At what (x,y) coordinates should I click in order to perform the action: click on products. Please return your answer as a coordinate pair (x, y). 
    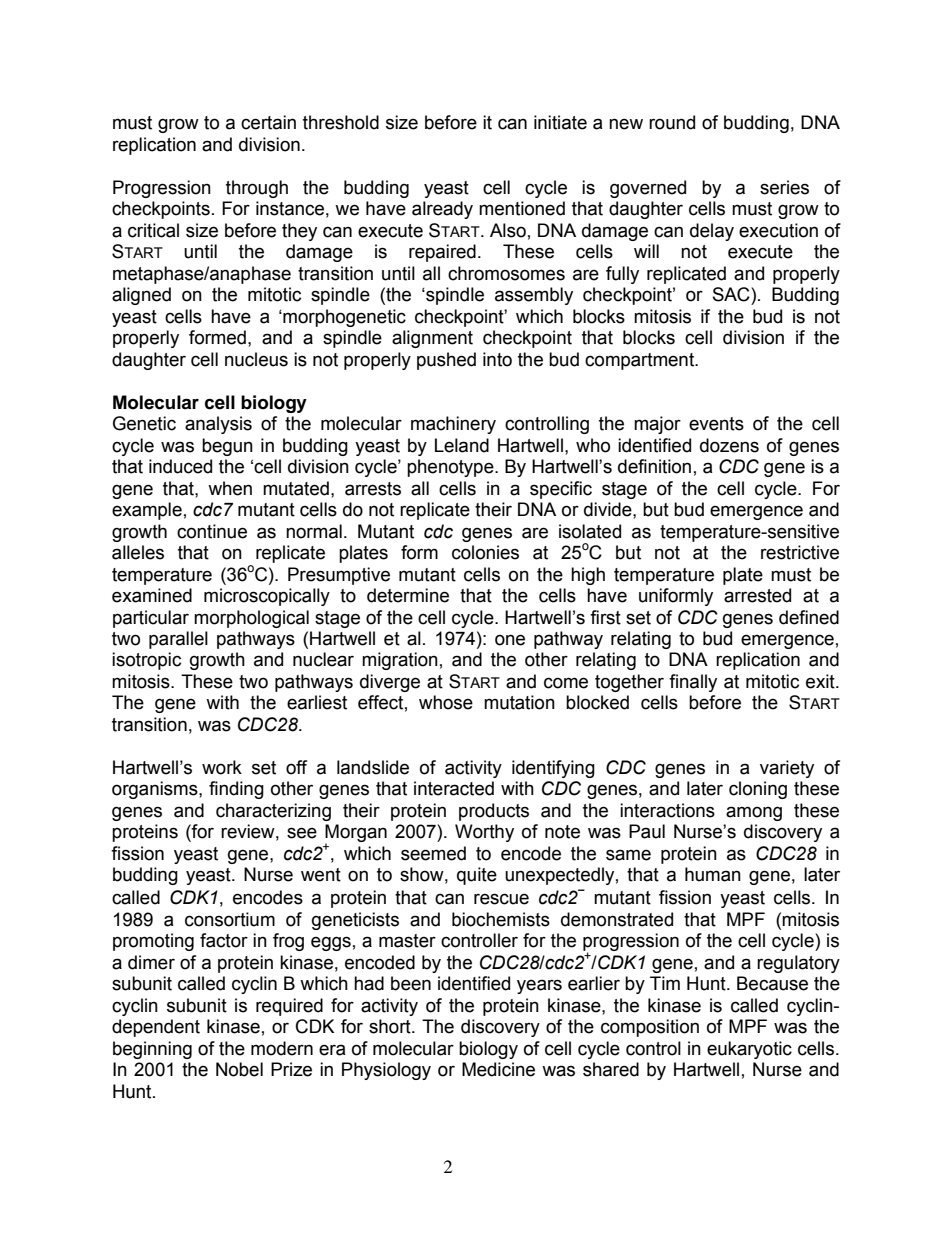
    Looking at the image, I should click on (494, 812).
